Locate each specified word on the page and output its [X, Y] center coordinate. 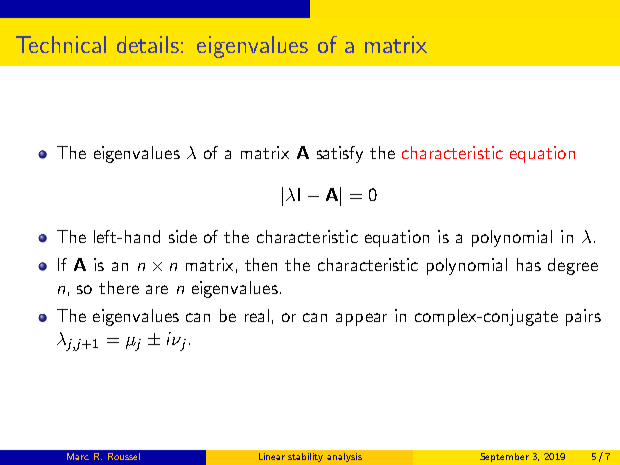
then [261, 264]
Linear [272, 456]
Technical [61, 44]
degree [573, 266]
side [183, 236]
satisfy [340, 154]
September [504, 457]
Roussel [124, 456]
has [529, 264]
